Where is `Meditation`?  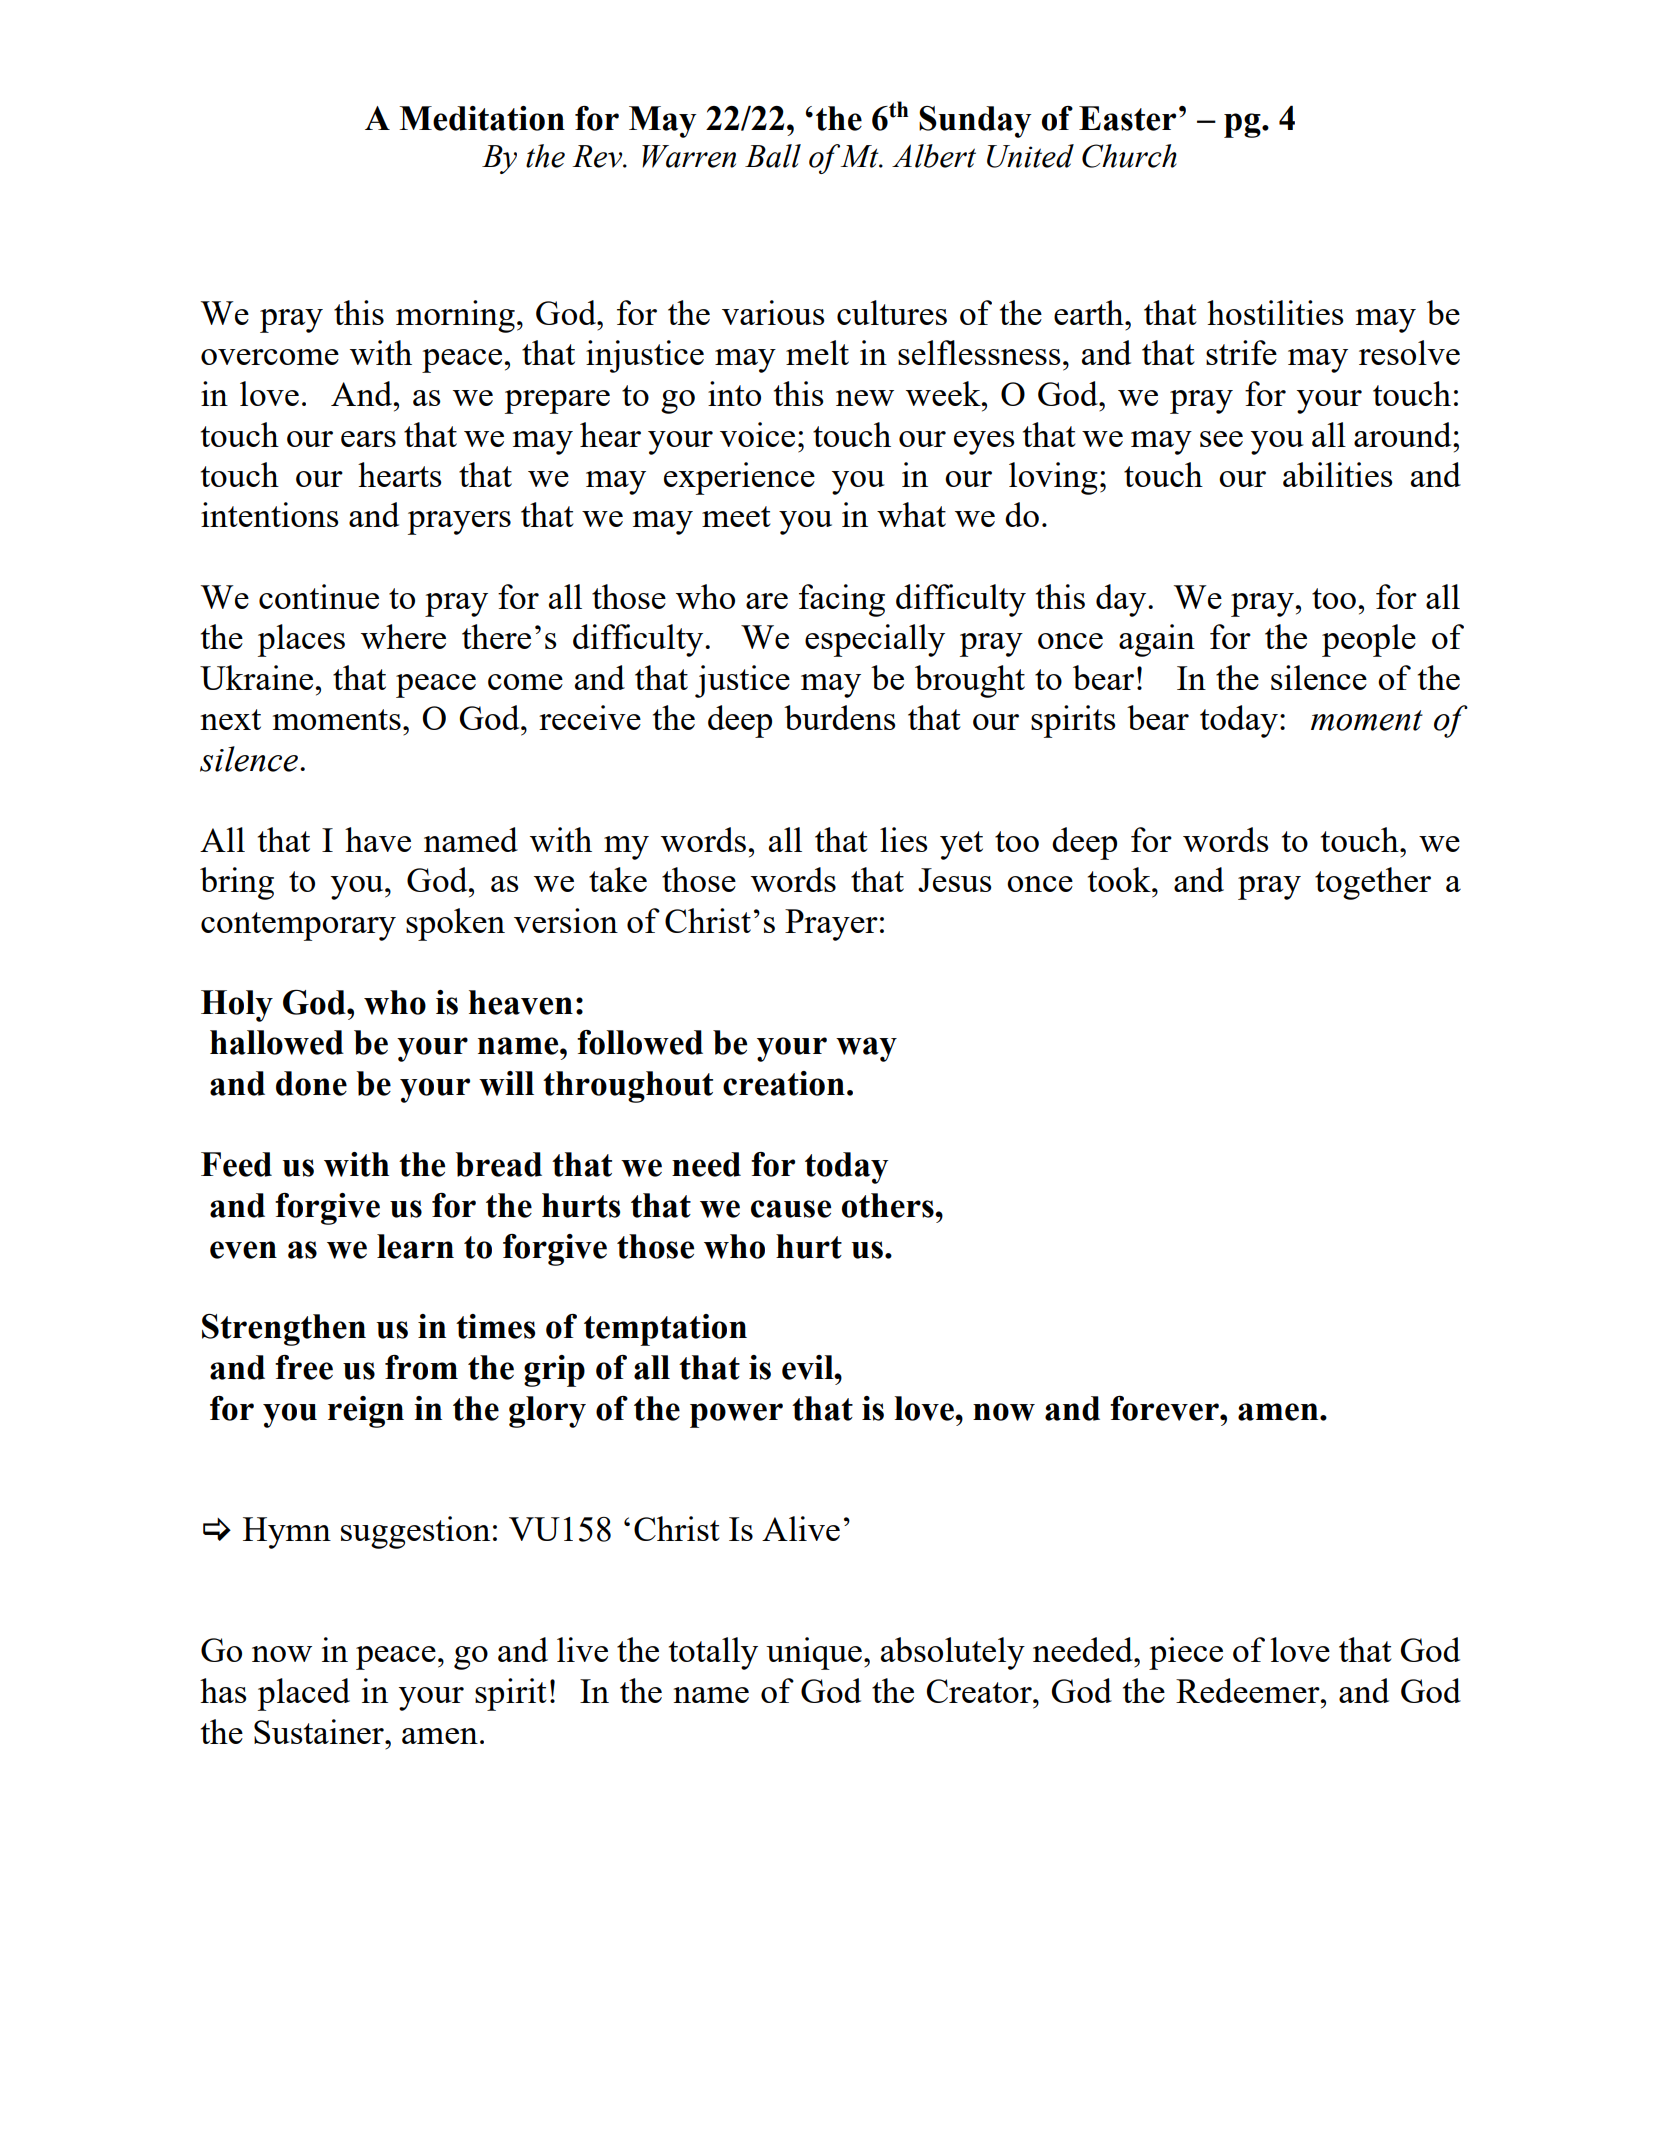
Meditation is located at coordinates (482, 118).
